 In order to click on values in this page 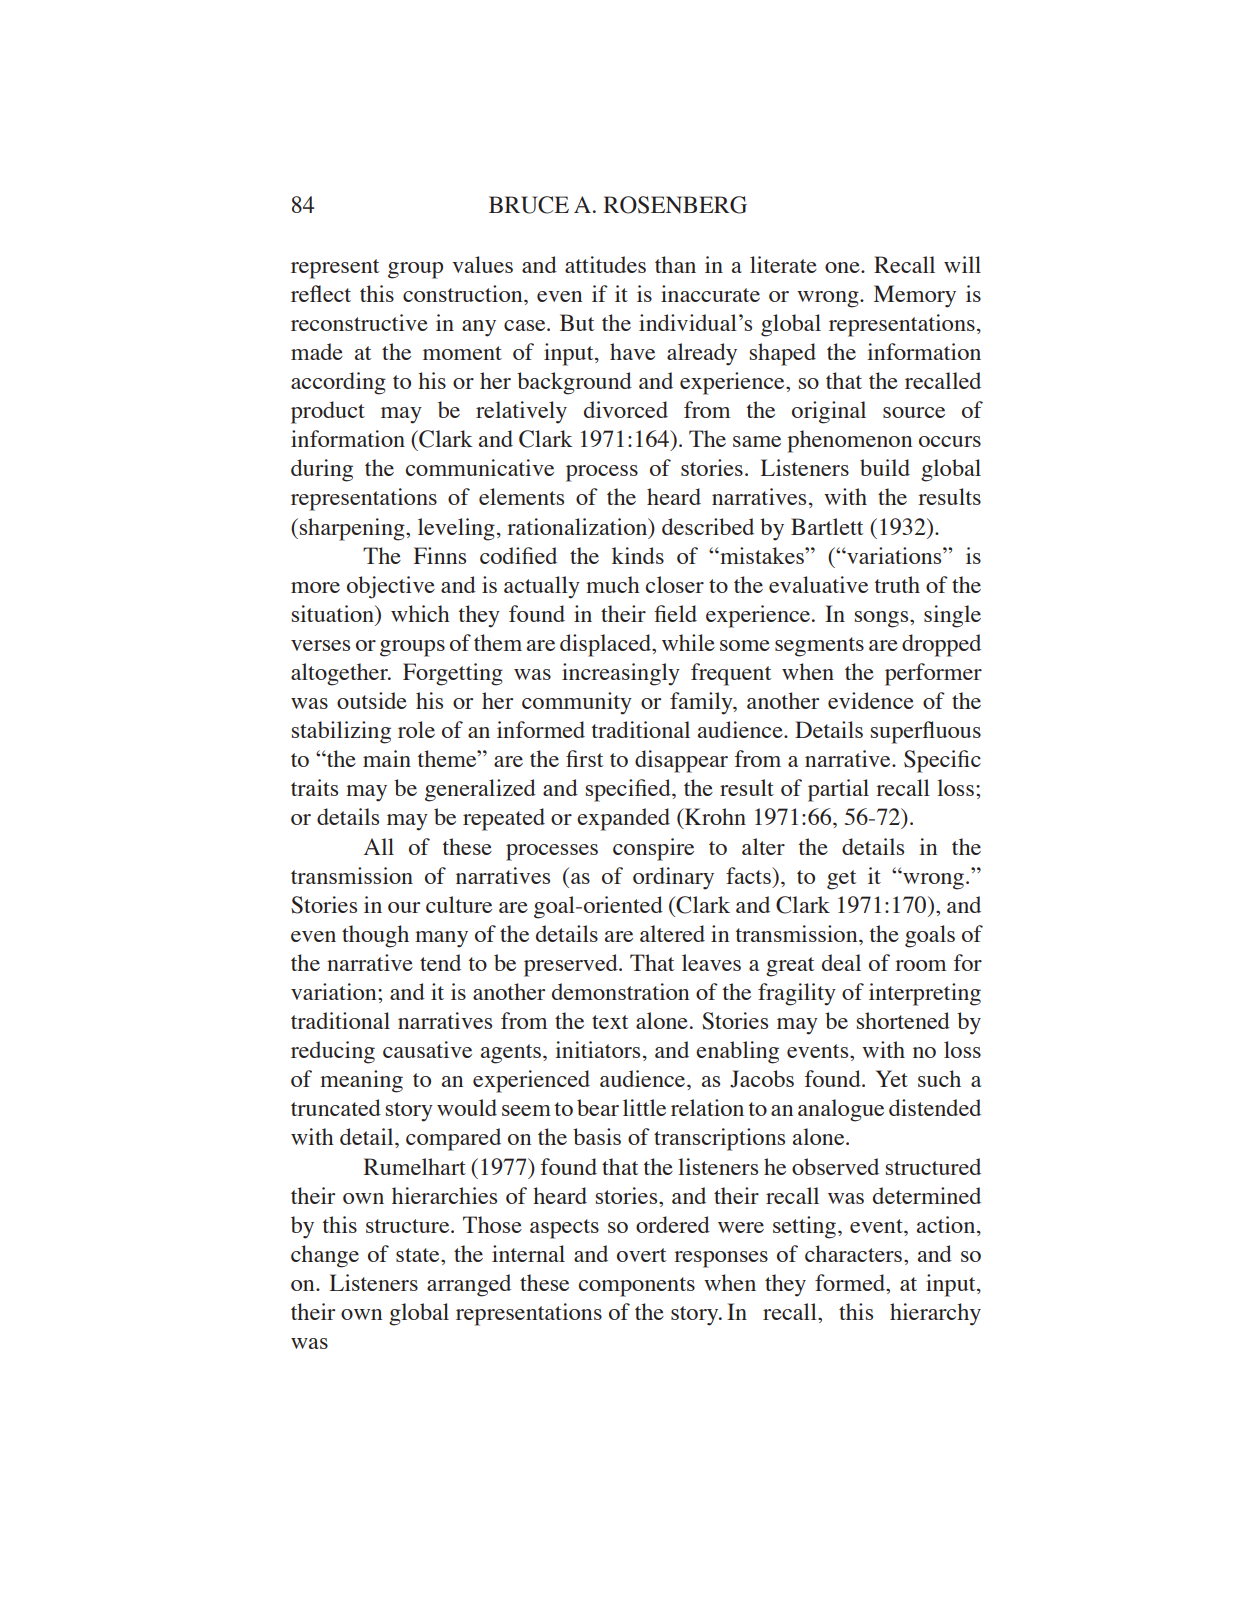, I will do `click(482, 264)`.
